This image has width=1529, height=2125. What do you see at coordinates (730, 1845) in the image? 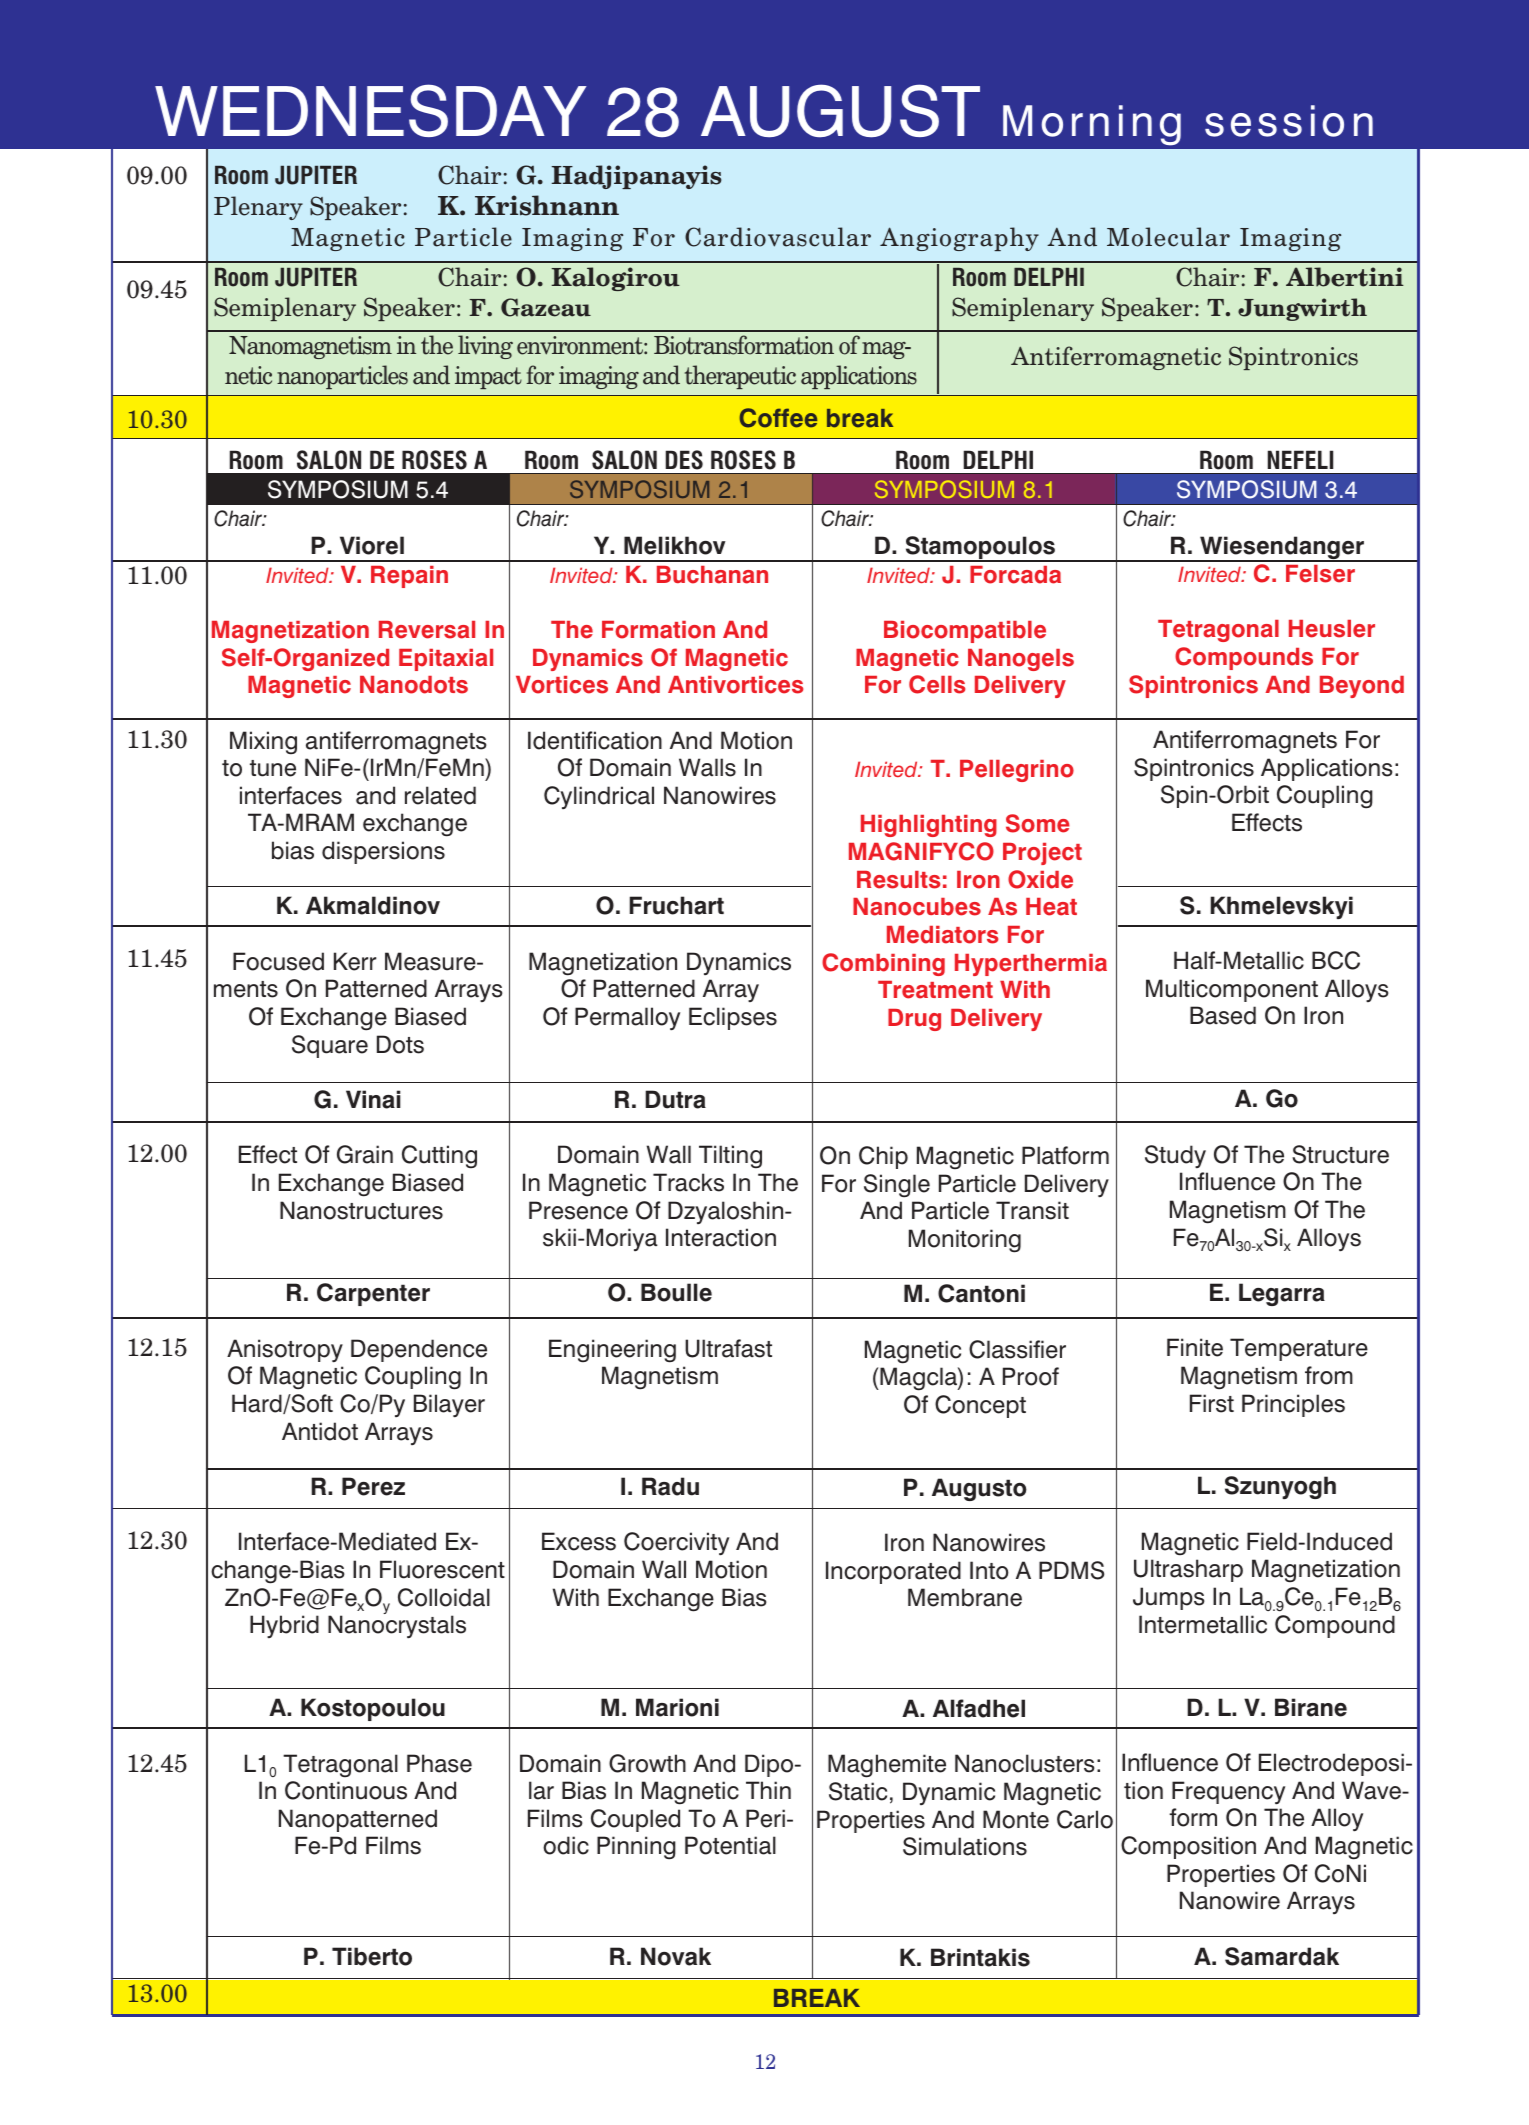
I see `Potential` at bounding box center [730, 1845].
